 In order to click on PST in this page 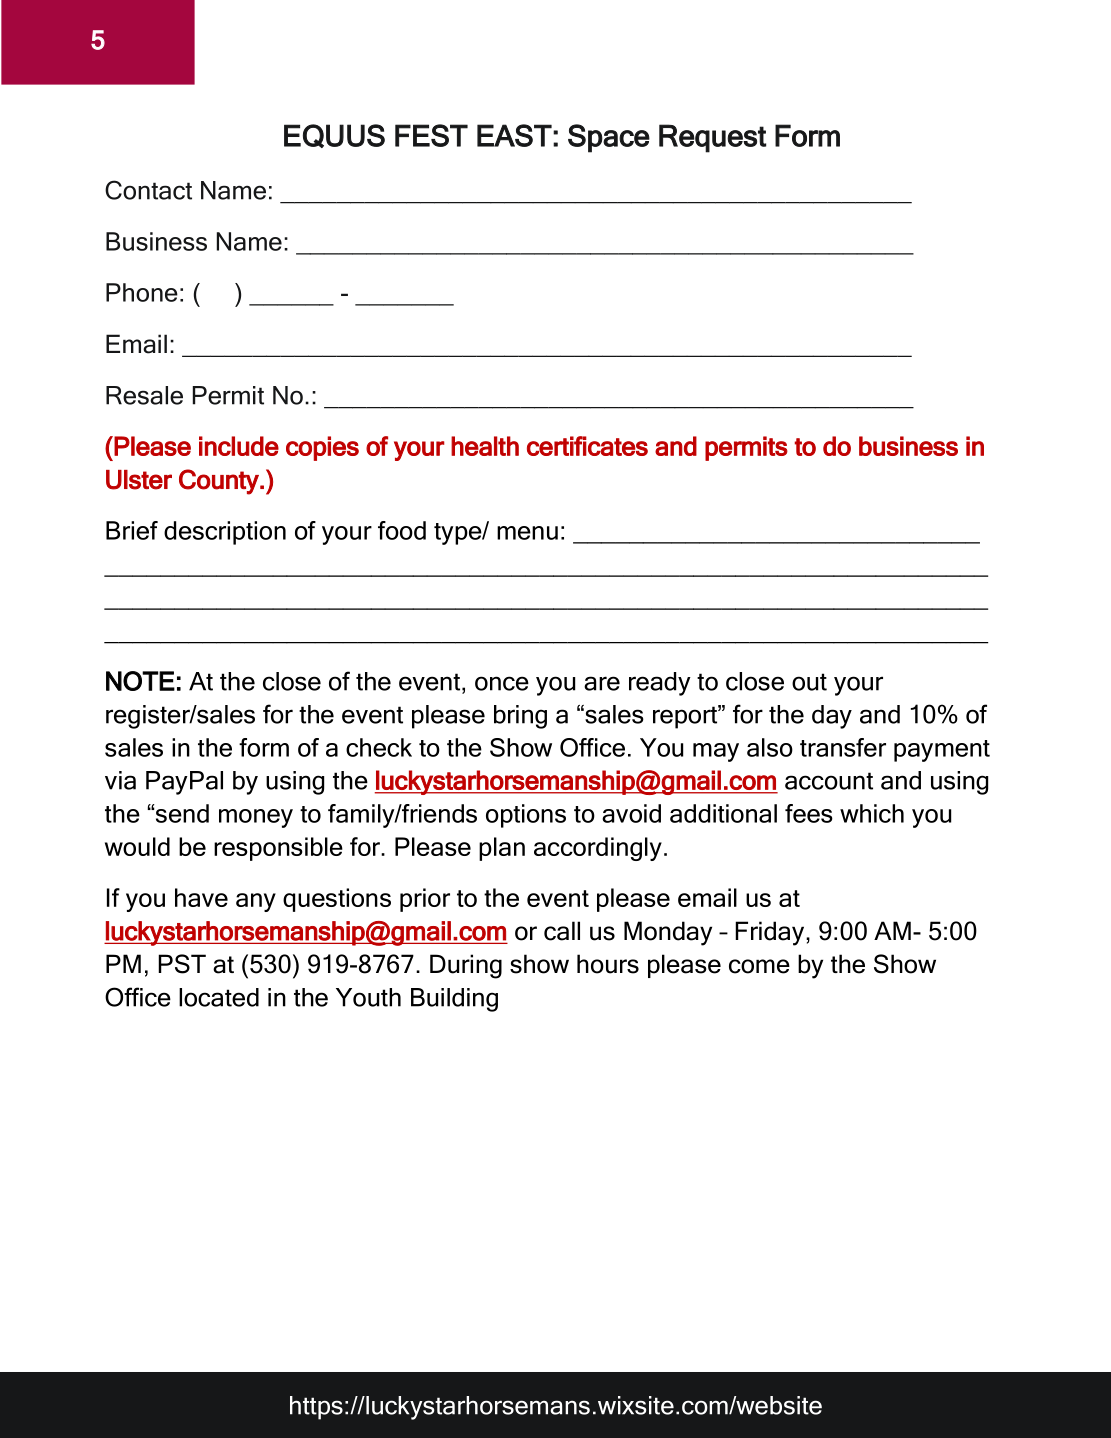, I will do `click(182, 964)`.
